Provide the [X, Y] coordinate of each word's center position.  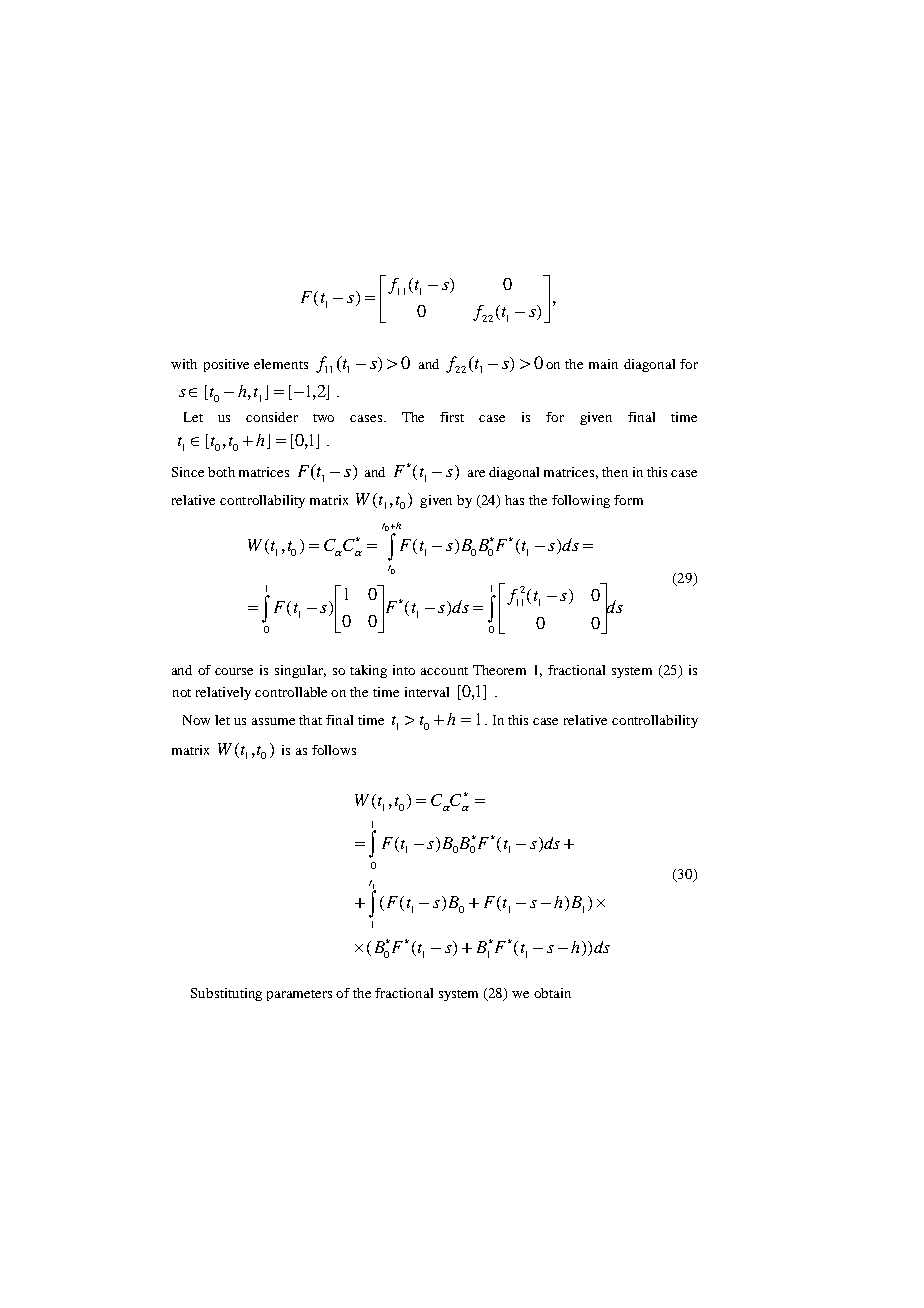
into [404, 670]
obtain [552, 993]
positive [226, 365]
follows [334, 750]
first [452, 417]
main [603, 364]
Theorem [499, 670]
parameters [299, 995]
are [476, 473]
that [310, 720]
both [221, 472]
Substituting [226, 994]
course [234, 671]
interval [427, 692]
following [581, 501]
